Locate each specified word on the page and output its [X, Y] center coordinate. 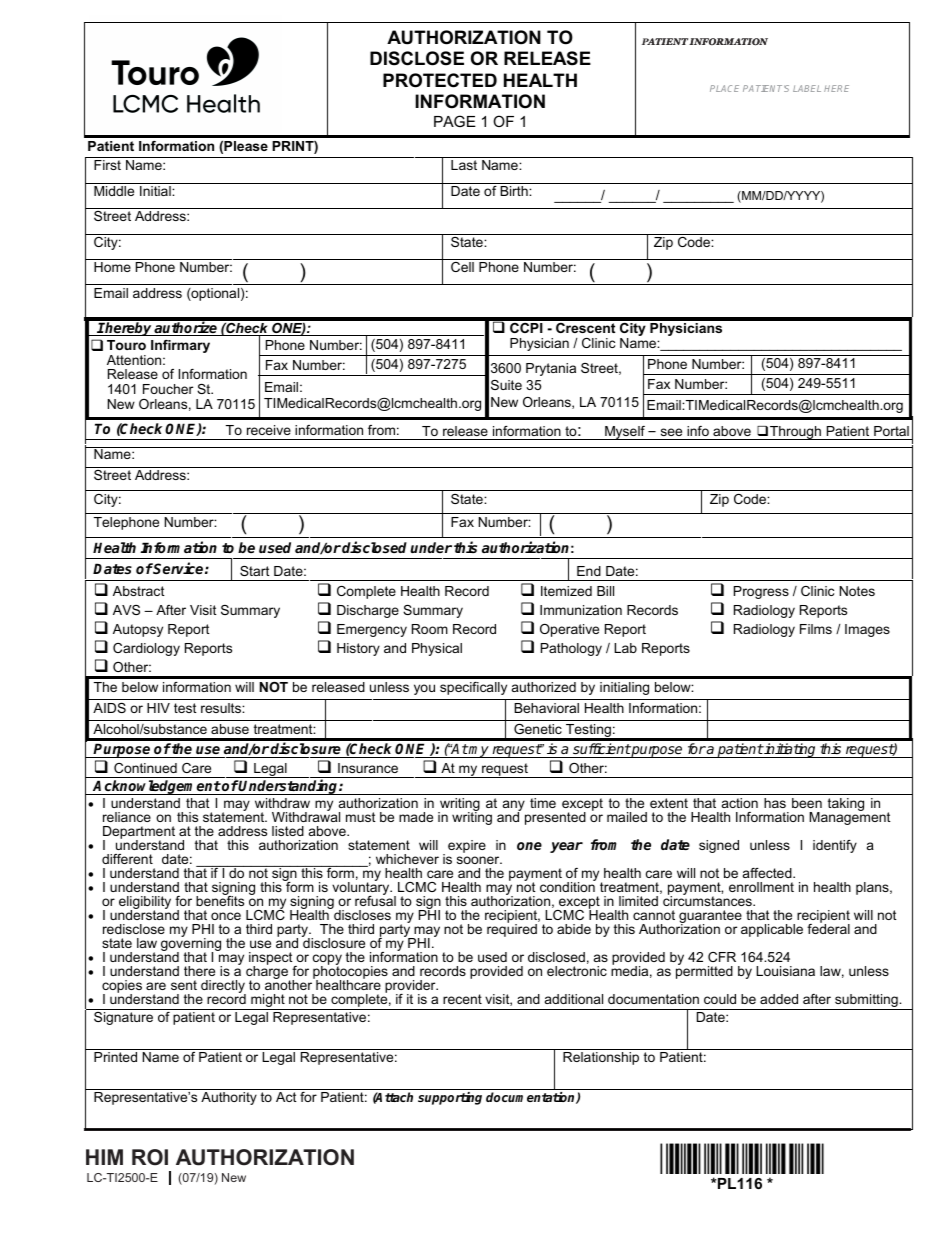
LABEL [807, 88]
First [107, 165]
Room [430, 629]
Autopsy [138, 630]
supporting [450, 1098]
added [779, 999]
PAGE [455, 121]
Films [816, 629]
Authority [229, 1098]
